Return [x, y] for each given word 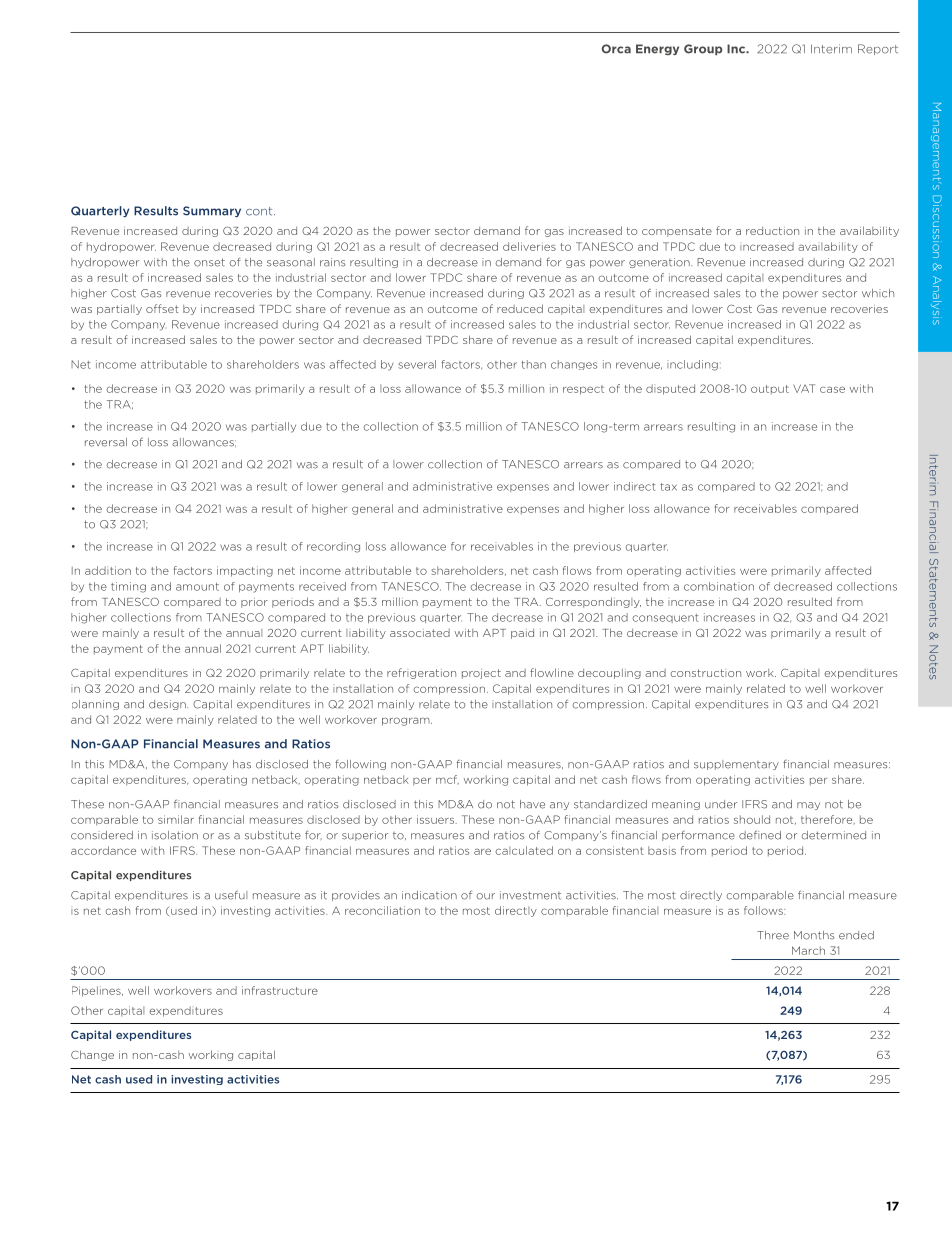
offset [162, 308]
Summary [212, 211]
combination [719, 586]
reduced [520, 308]
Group [703, 49]
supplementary [736, 765]
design [168, 705]
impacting [245, 571]
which [878, 293]
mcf [447, 780]
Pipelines [97, 991]
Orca [616, 49]
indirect [635, 486]
